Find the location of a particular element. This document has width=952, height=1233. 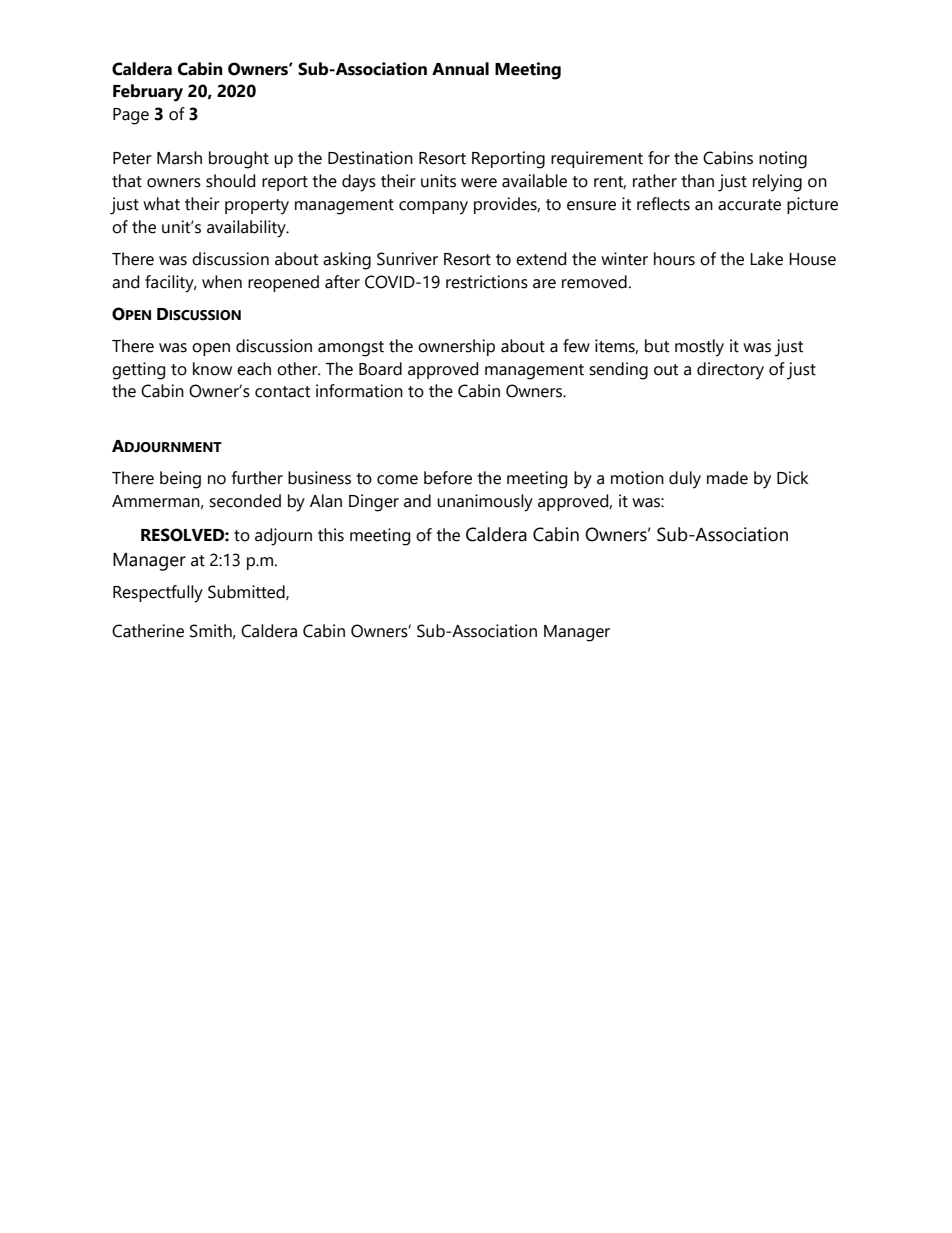

Submitted is located at coordinates (247, 592).
